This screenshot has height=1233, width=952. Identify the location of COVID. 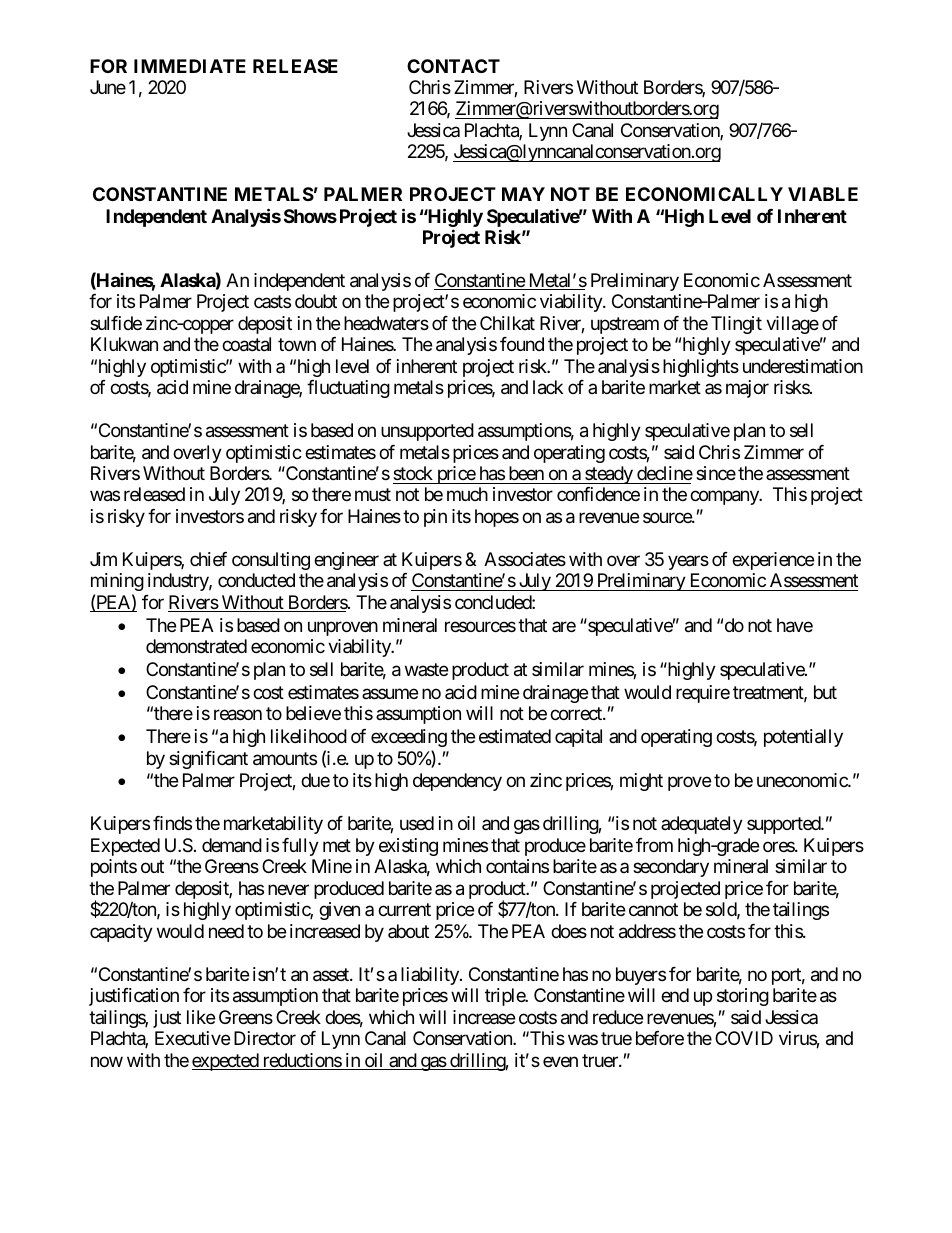
(744, 1038).
